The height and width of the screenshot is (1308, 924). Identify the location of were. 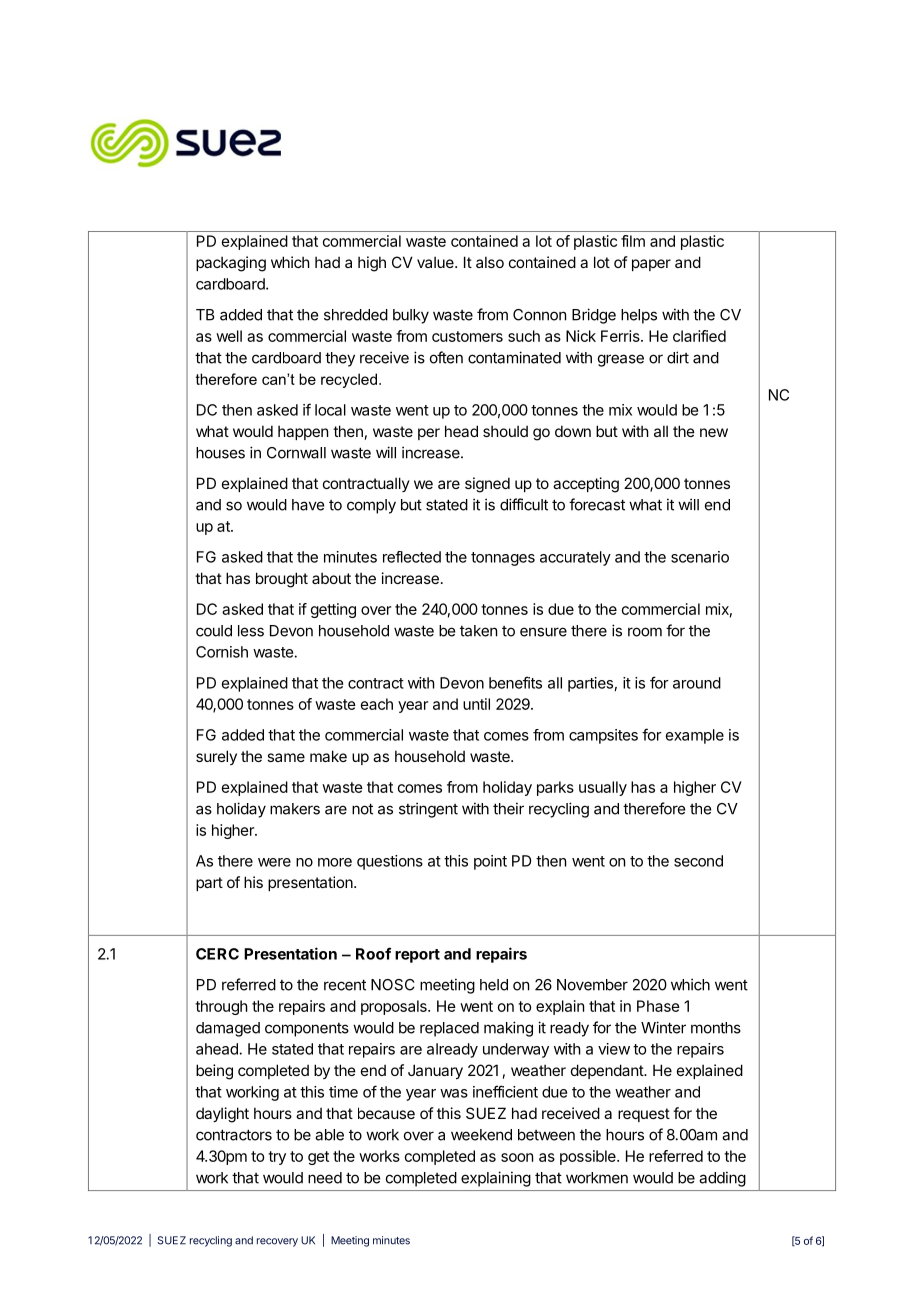
(274, 862).
